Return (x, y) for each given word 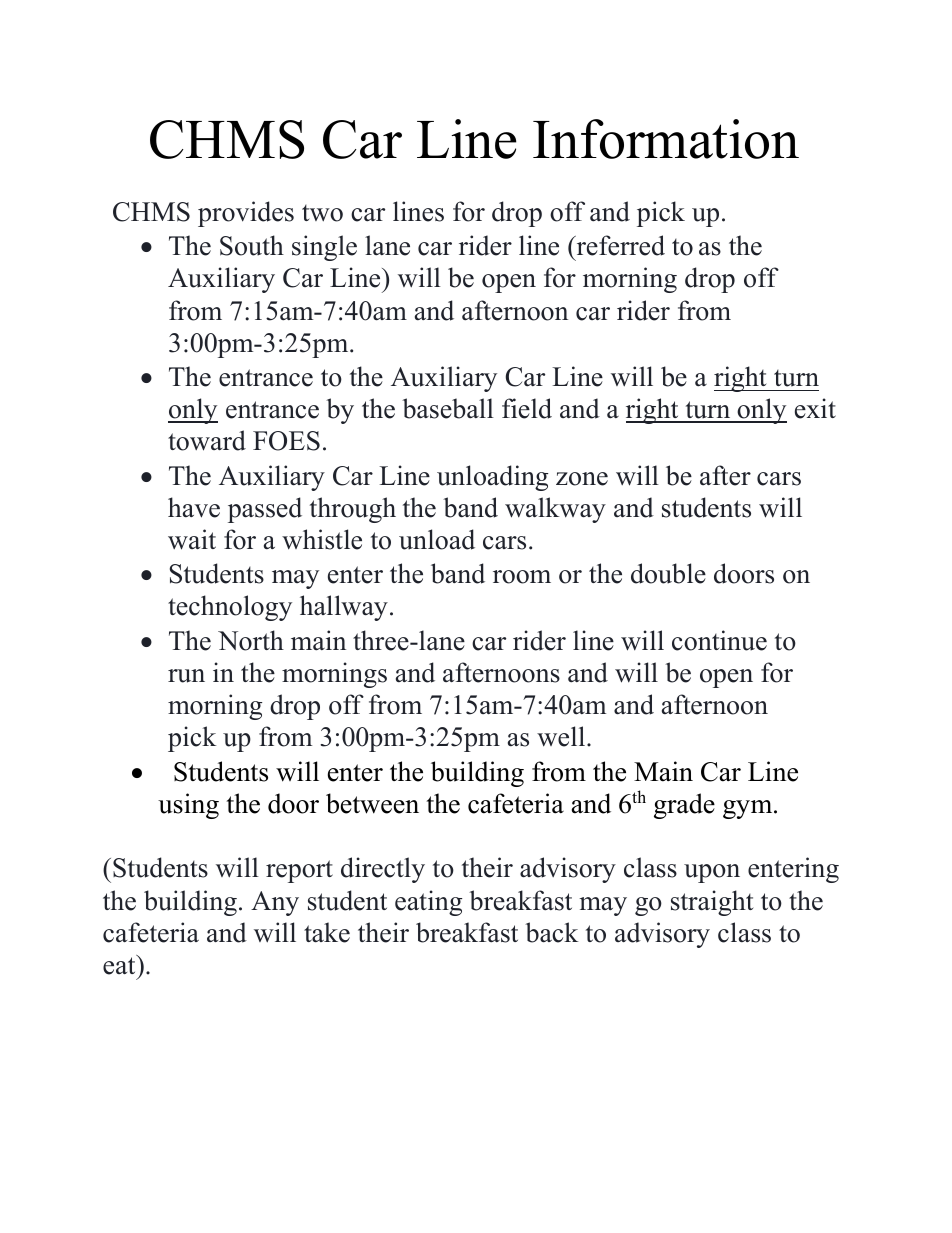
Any (275, 903)
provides (246, 214)
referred (619, 245)
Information (666, 139)
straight (712, 903)
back (551, 932)
